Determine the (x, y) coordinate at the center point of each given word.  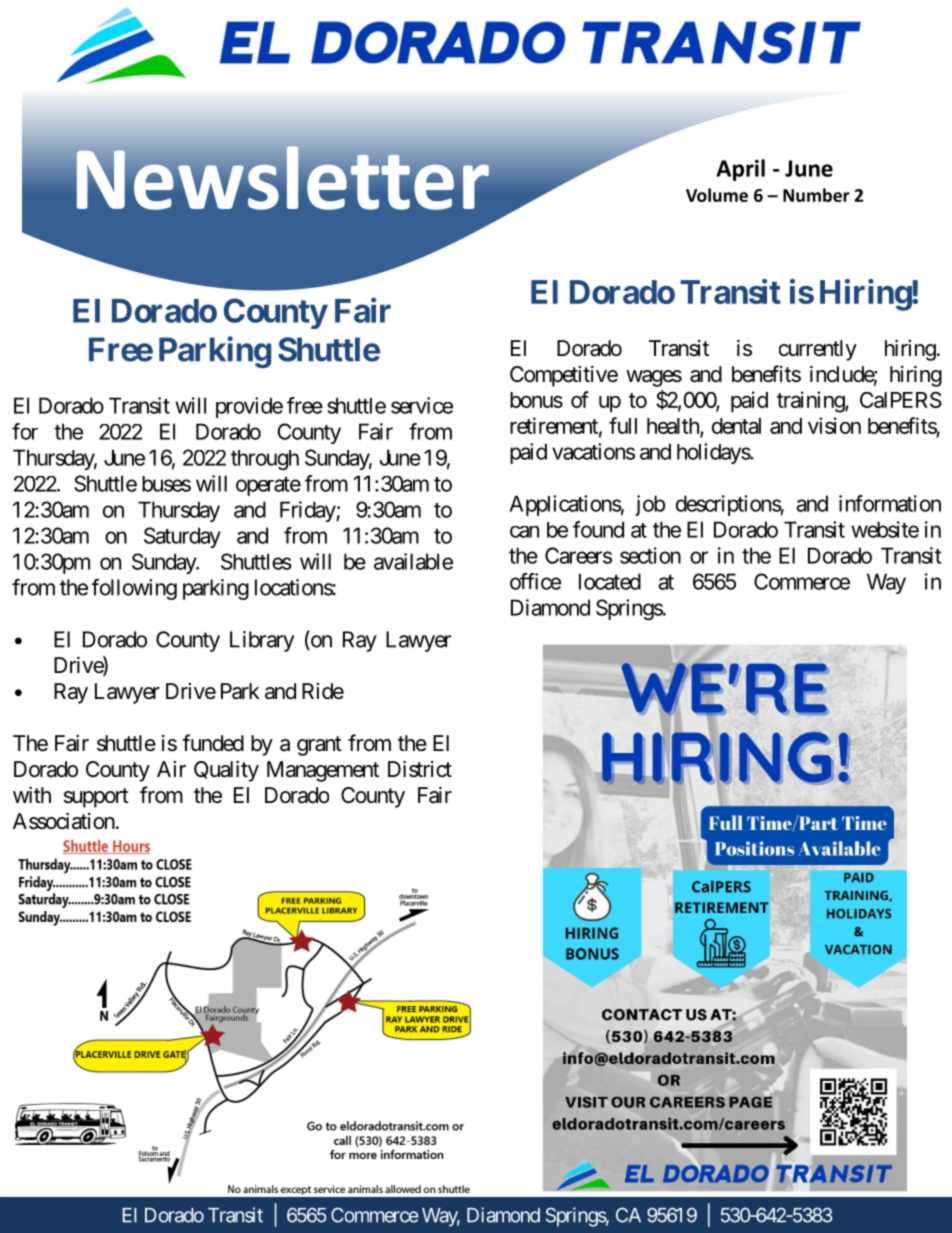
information (890, 503)
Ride (323, 691)
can (524, 532)
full (623, 425)
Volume (717, 195)
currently (818, 350)
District (420, 769)
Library (262, 641)
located (610, 581)
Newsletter (283, 178)
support (96, 798)
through (265, 460)
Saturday (182, 537)
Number (816, 195)
